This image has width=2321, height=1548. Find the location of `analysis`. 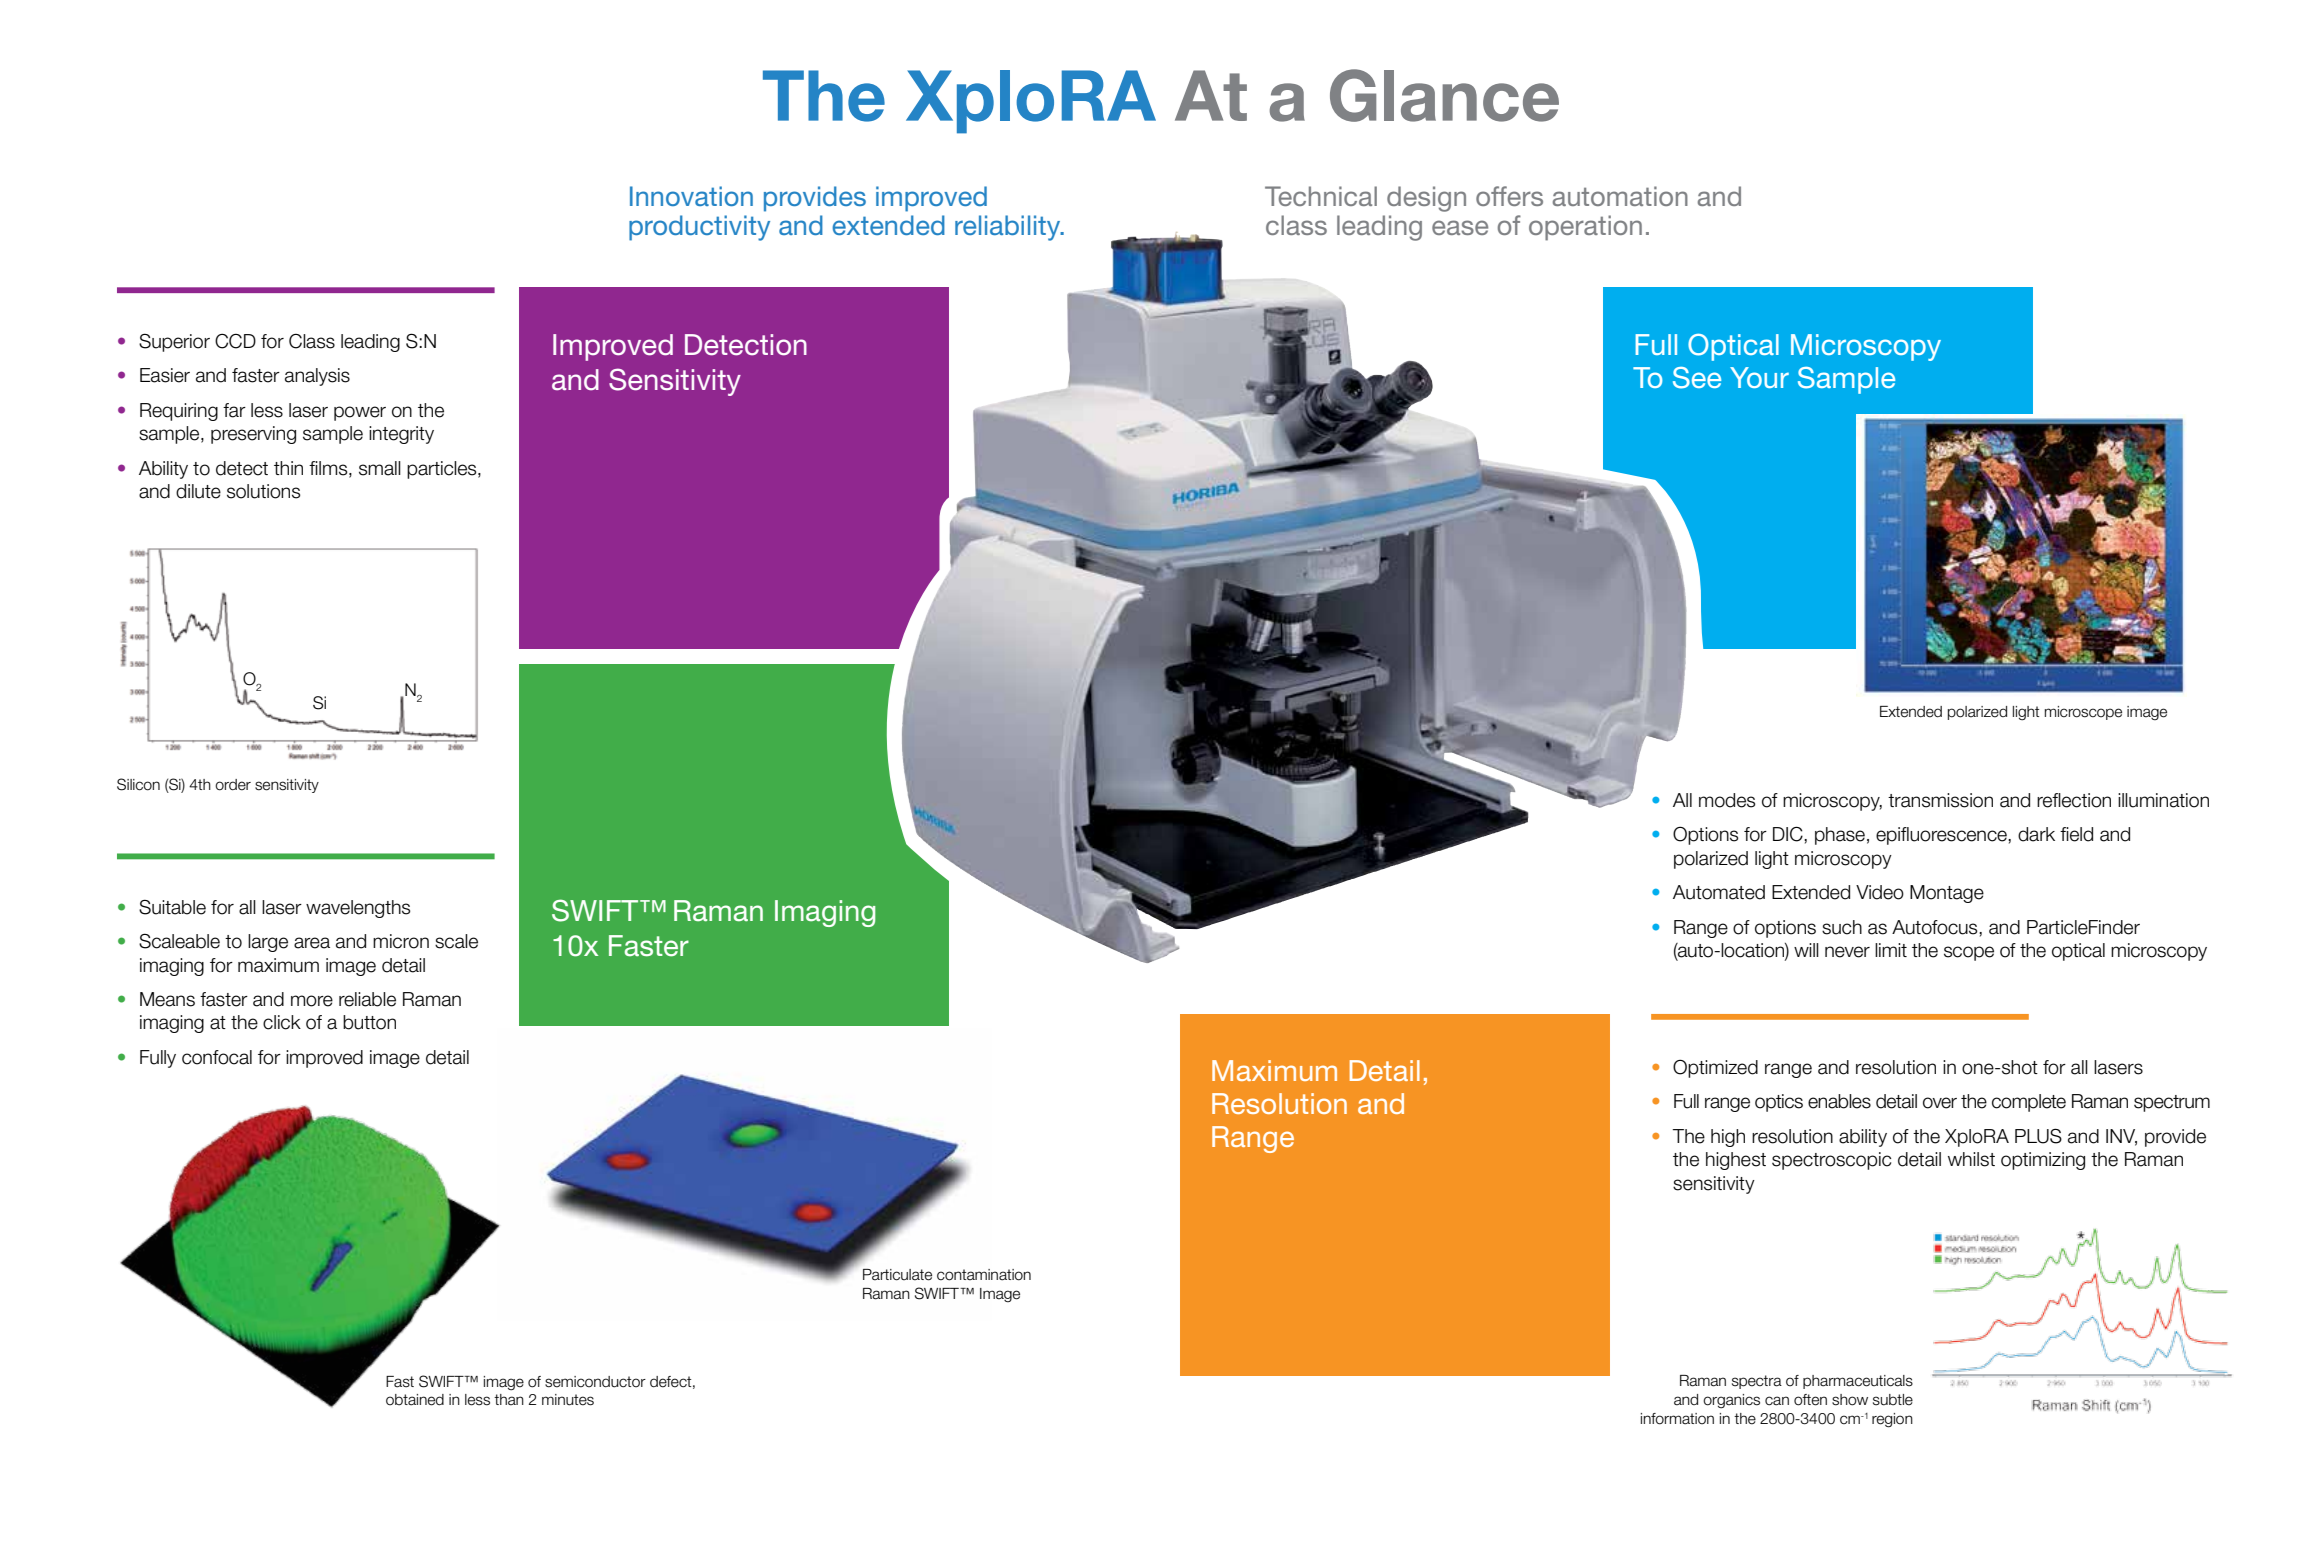

analysis is located at coordinates (317, 377).
